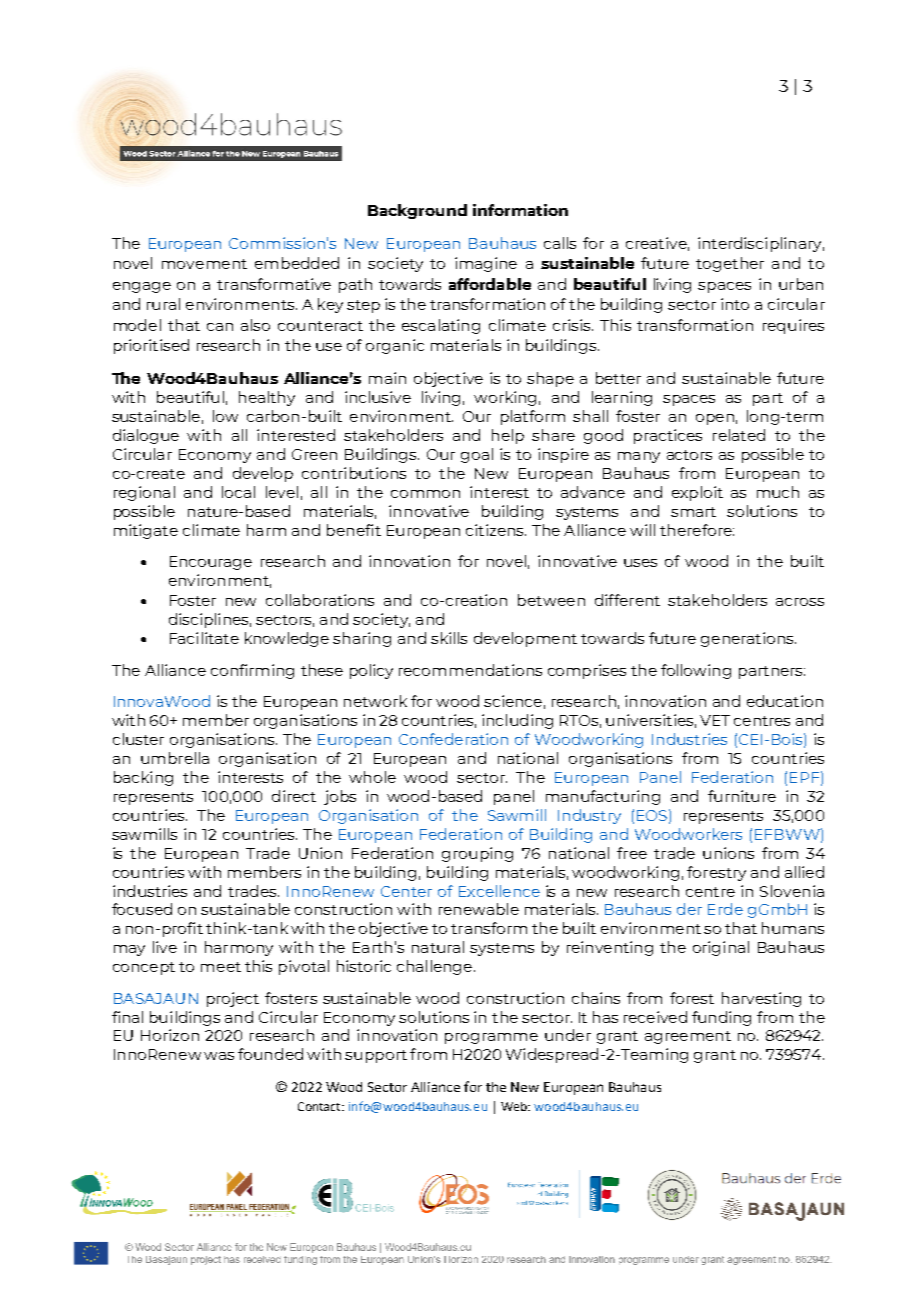  Describe the element at coordinates (146, 436) in the screenshot. I see `dialogue` at that location.
